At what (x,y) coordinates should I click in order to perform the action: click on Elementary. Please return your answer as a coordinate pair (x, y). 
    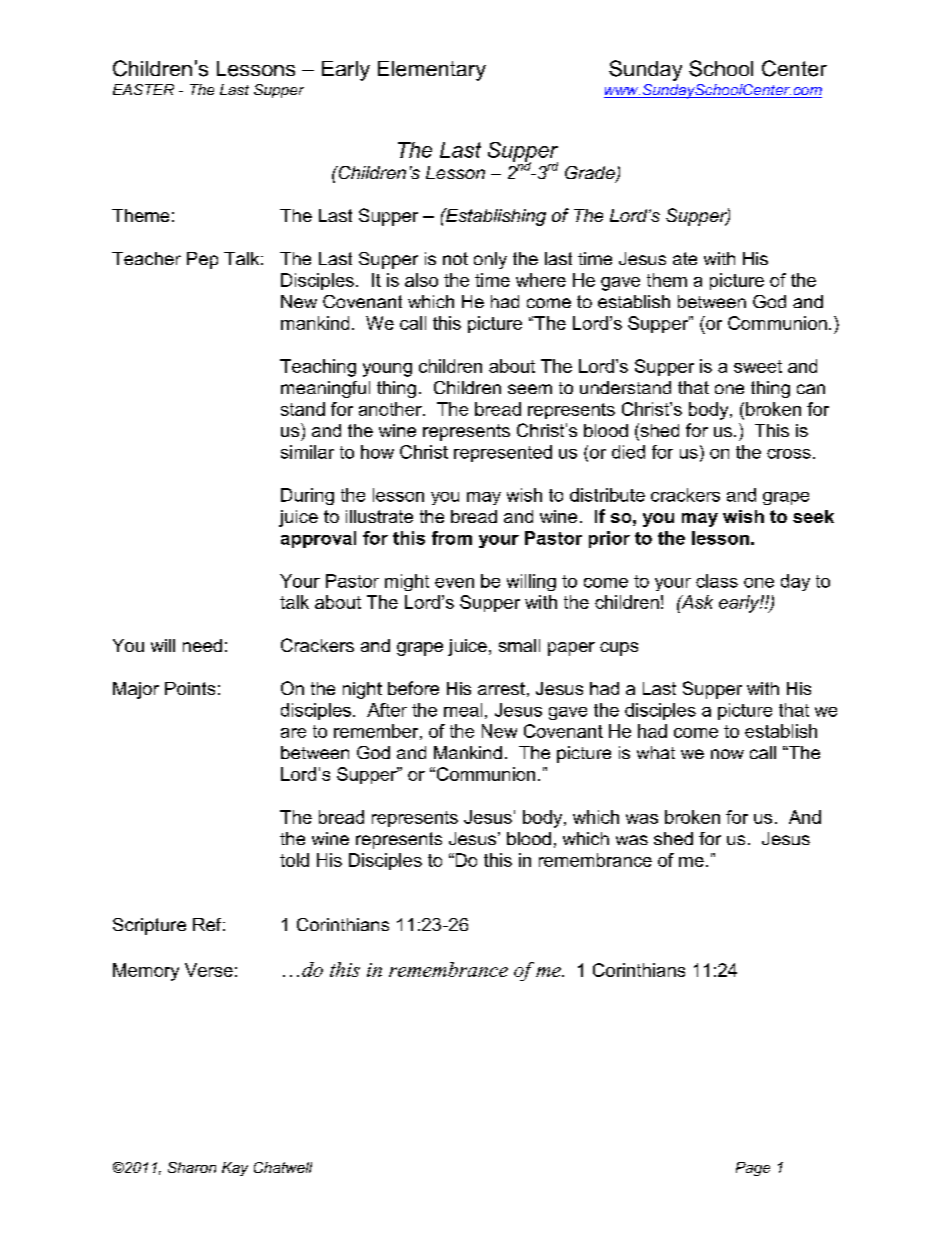
    Looking at the image, I should click on (432, 71).
